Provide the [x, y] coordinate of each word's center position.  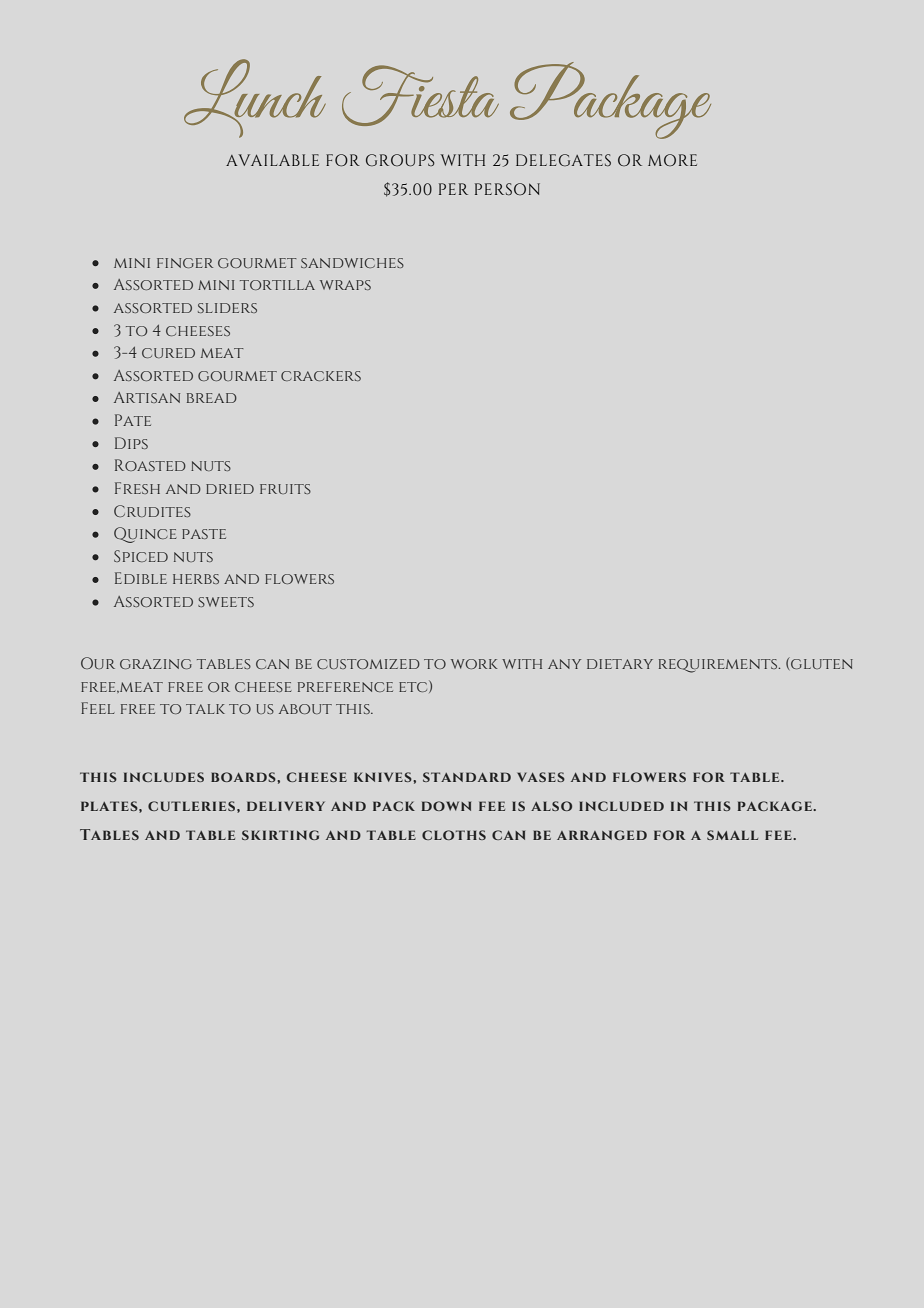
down [446, 806]
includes [164, 777]
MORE [672, 160]
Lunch [255, 98]
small [732, 835]
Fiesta [420, 95]
